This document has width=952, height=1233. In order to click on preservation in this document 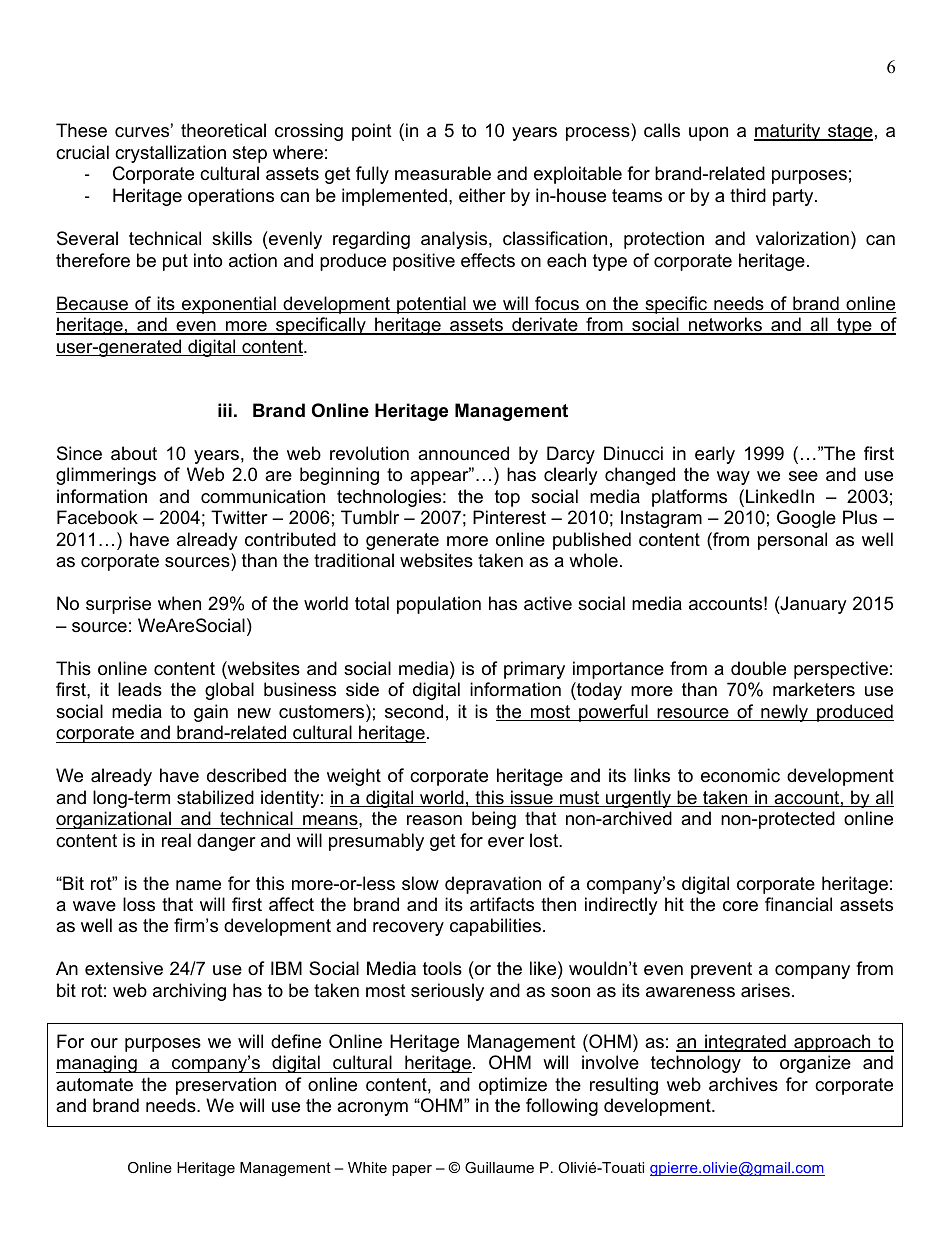, I will do `click(226, 1086)`.
